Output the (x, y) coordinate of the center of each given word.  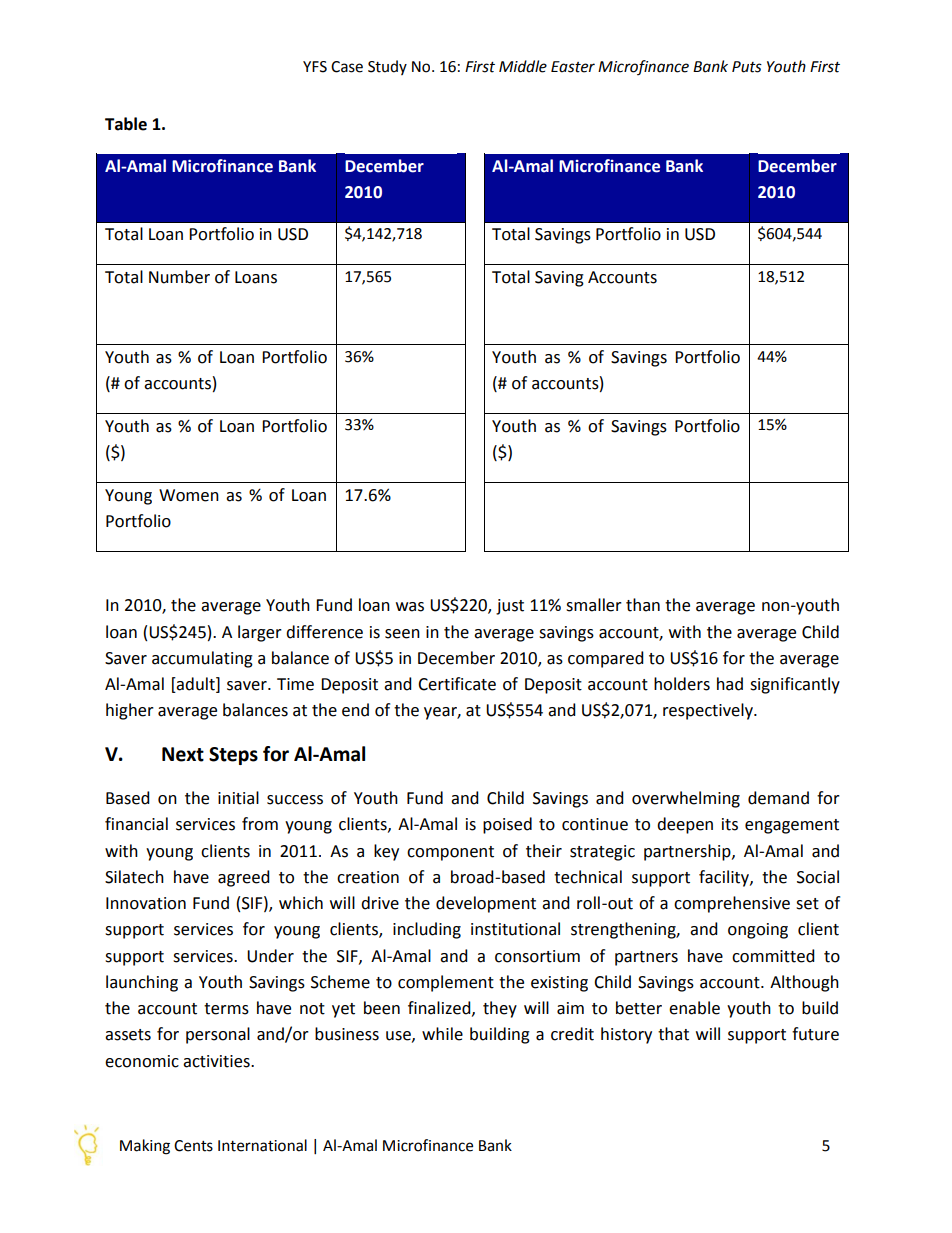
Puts (747, 67)
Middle (523, 66)
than (643, 605)
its (730, 824)
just (510, 607)
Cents (193, 1146)
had (730, 684)
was (410, 607)
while (442, 1034)
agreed (244, 878)
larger (260, 633)
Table (126, 124)
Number (179, 277)
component (450, 853)
